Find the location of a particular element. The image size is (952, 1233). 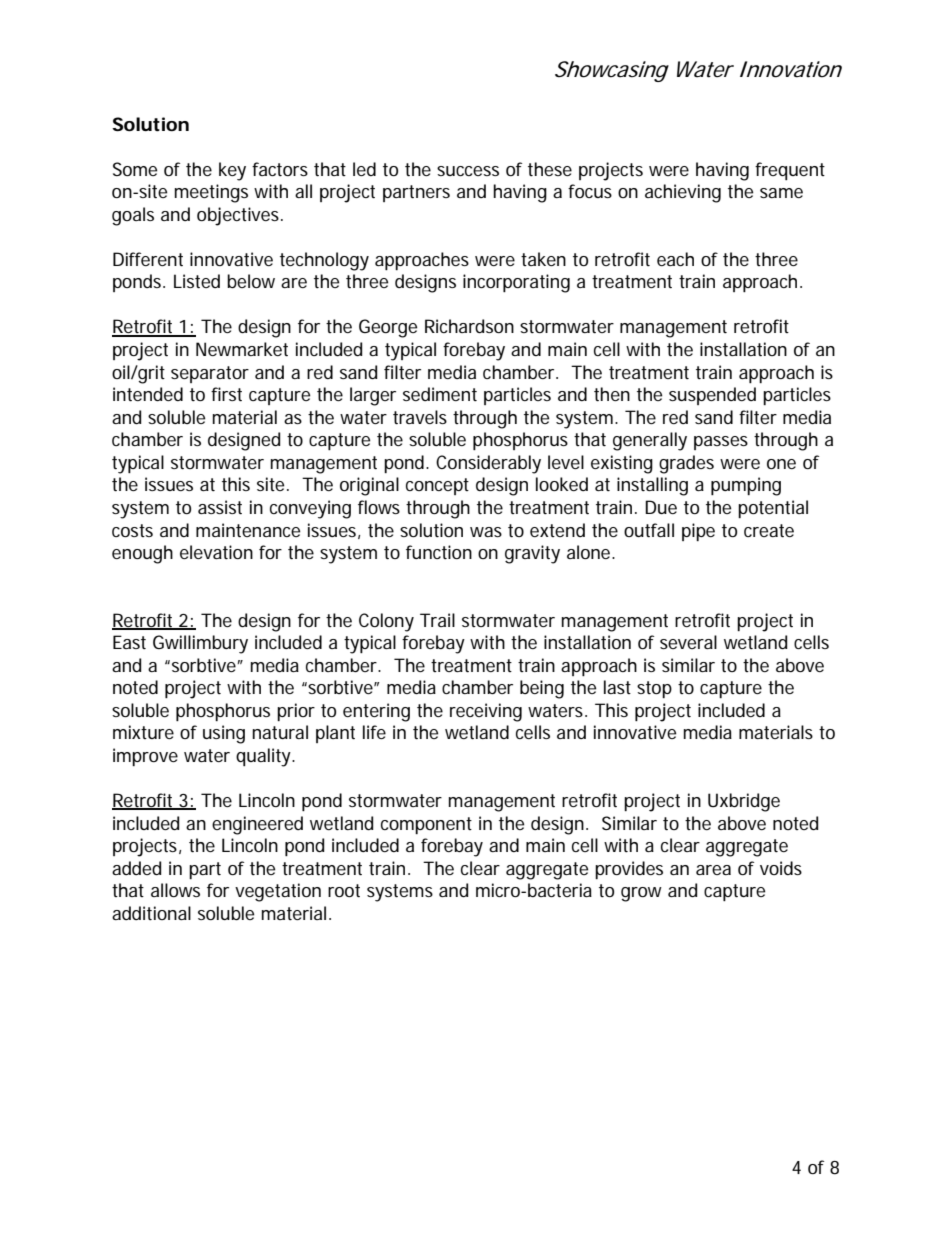

pipe is located at coordinates (698, 532).
